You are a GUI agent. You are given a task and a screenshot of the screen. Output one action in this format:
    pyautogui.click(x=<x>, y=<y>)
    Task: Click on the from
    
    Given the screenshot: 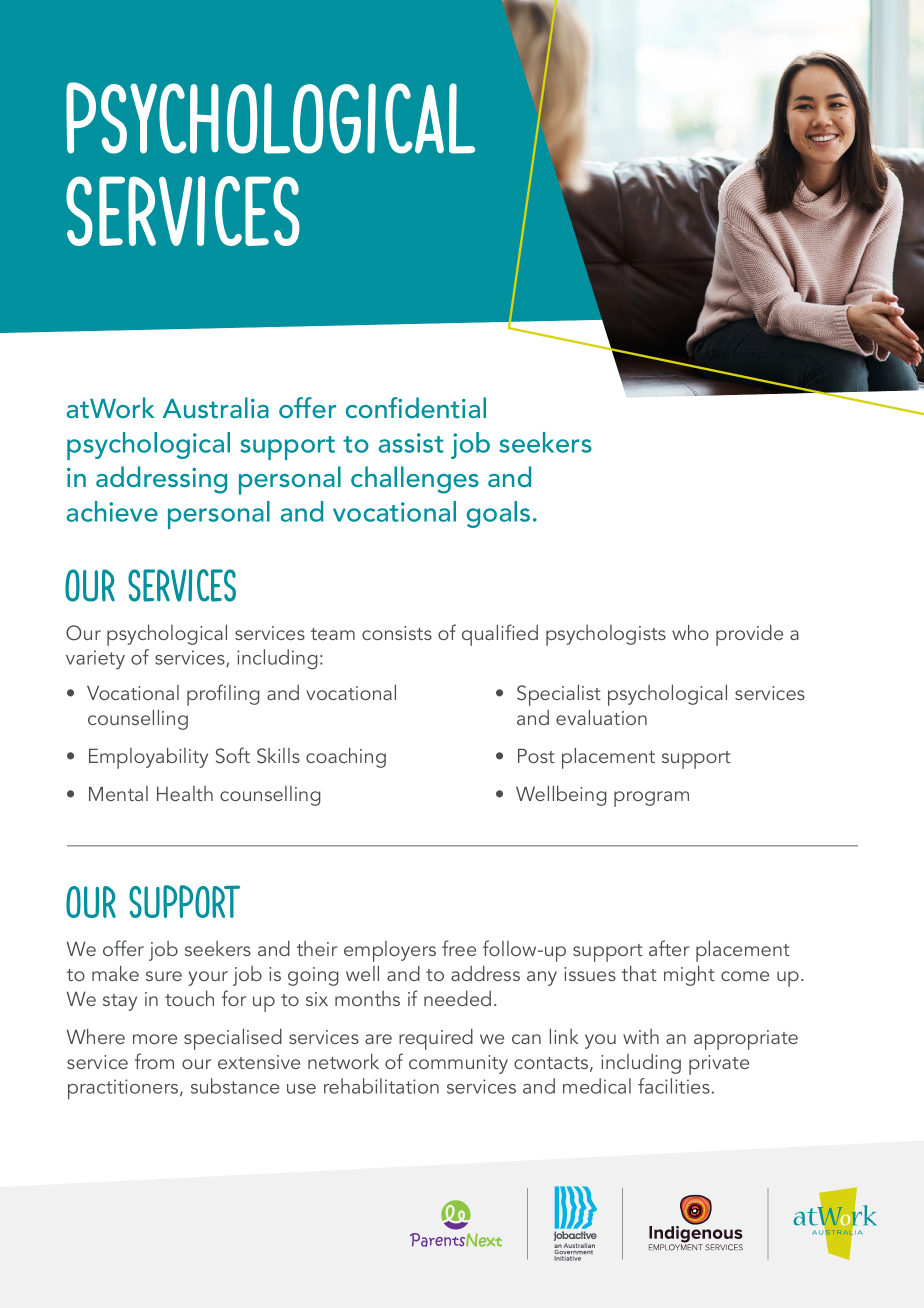 What is the action you would take?
    pyautogui.click(x=154, y=1061)
